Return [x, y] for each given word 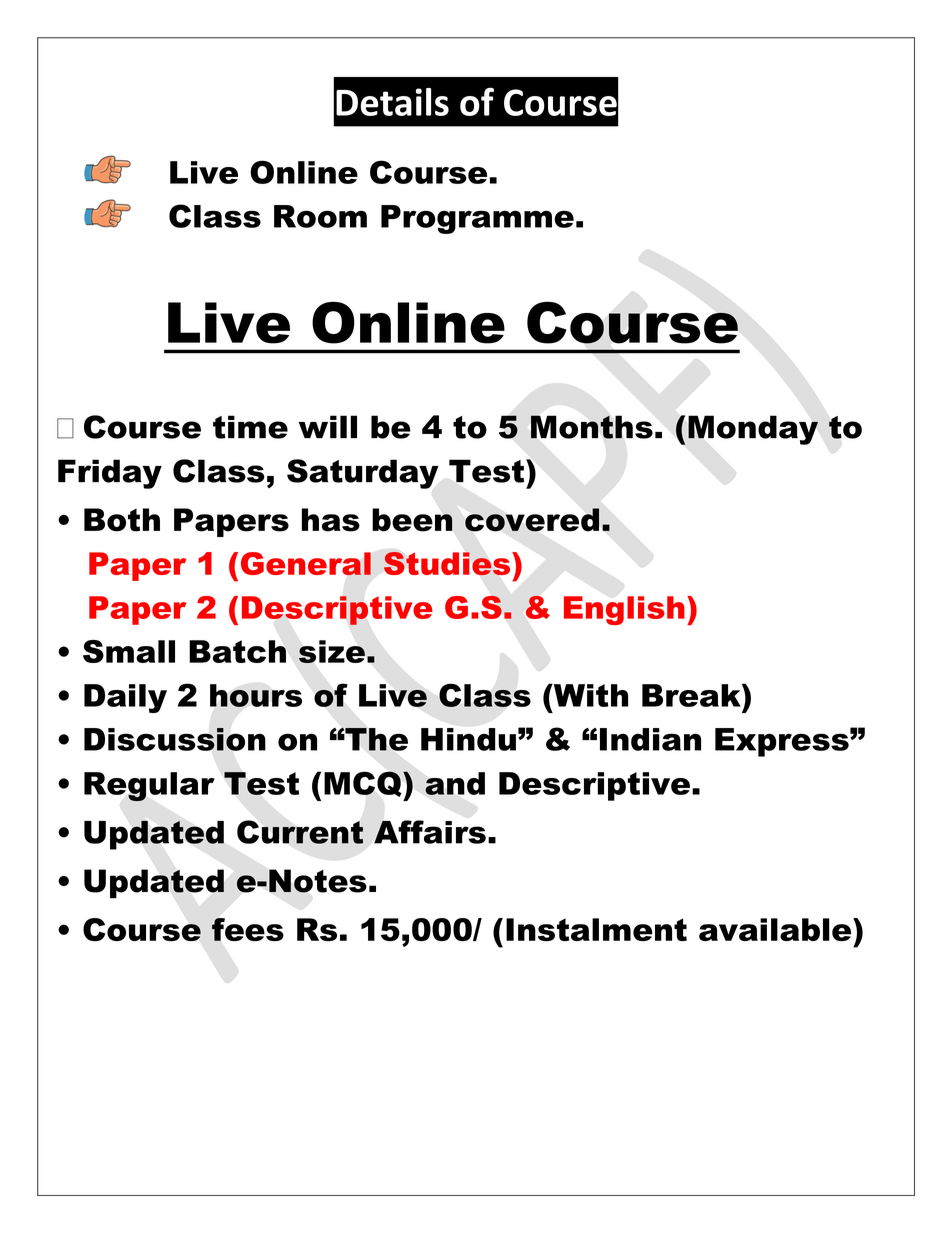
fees [248, 929]
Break [692, 695]
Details [392, 102]
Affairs [430, 832]
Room [320, 216]
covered [532, 520]
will [328, 426]
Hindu [468, 739]
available [776, 929]
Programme [477, 219]
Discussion [175, 739]
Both [122, 520]
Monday [753, 430]
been [412, 520]
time [250, 427]
